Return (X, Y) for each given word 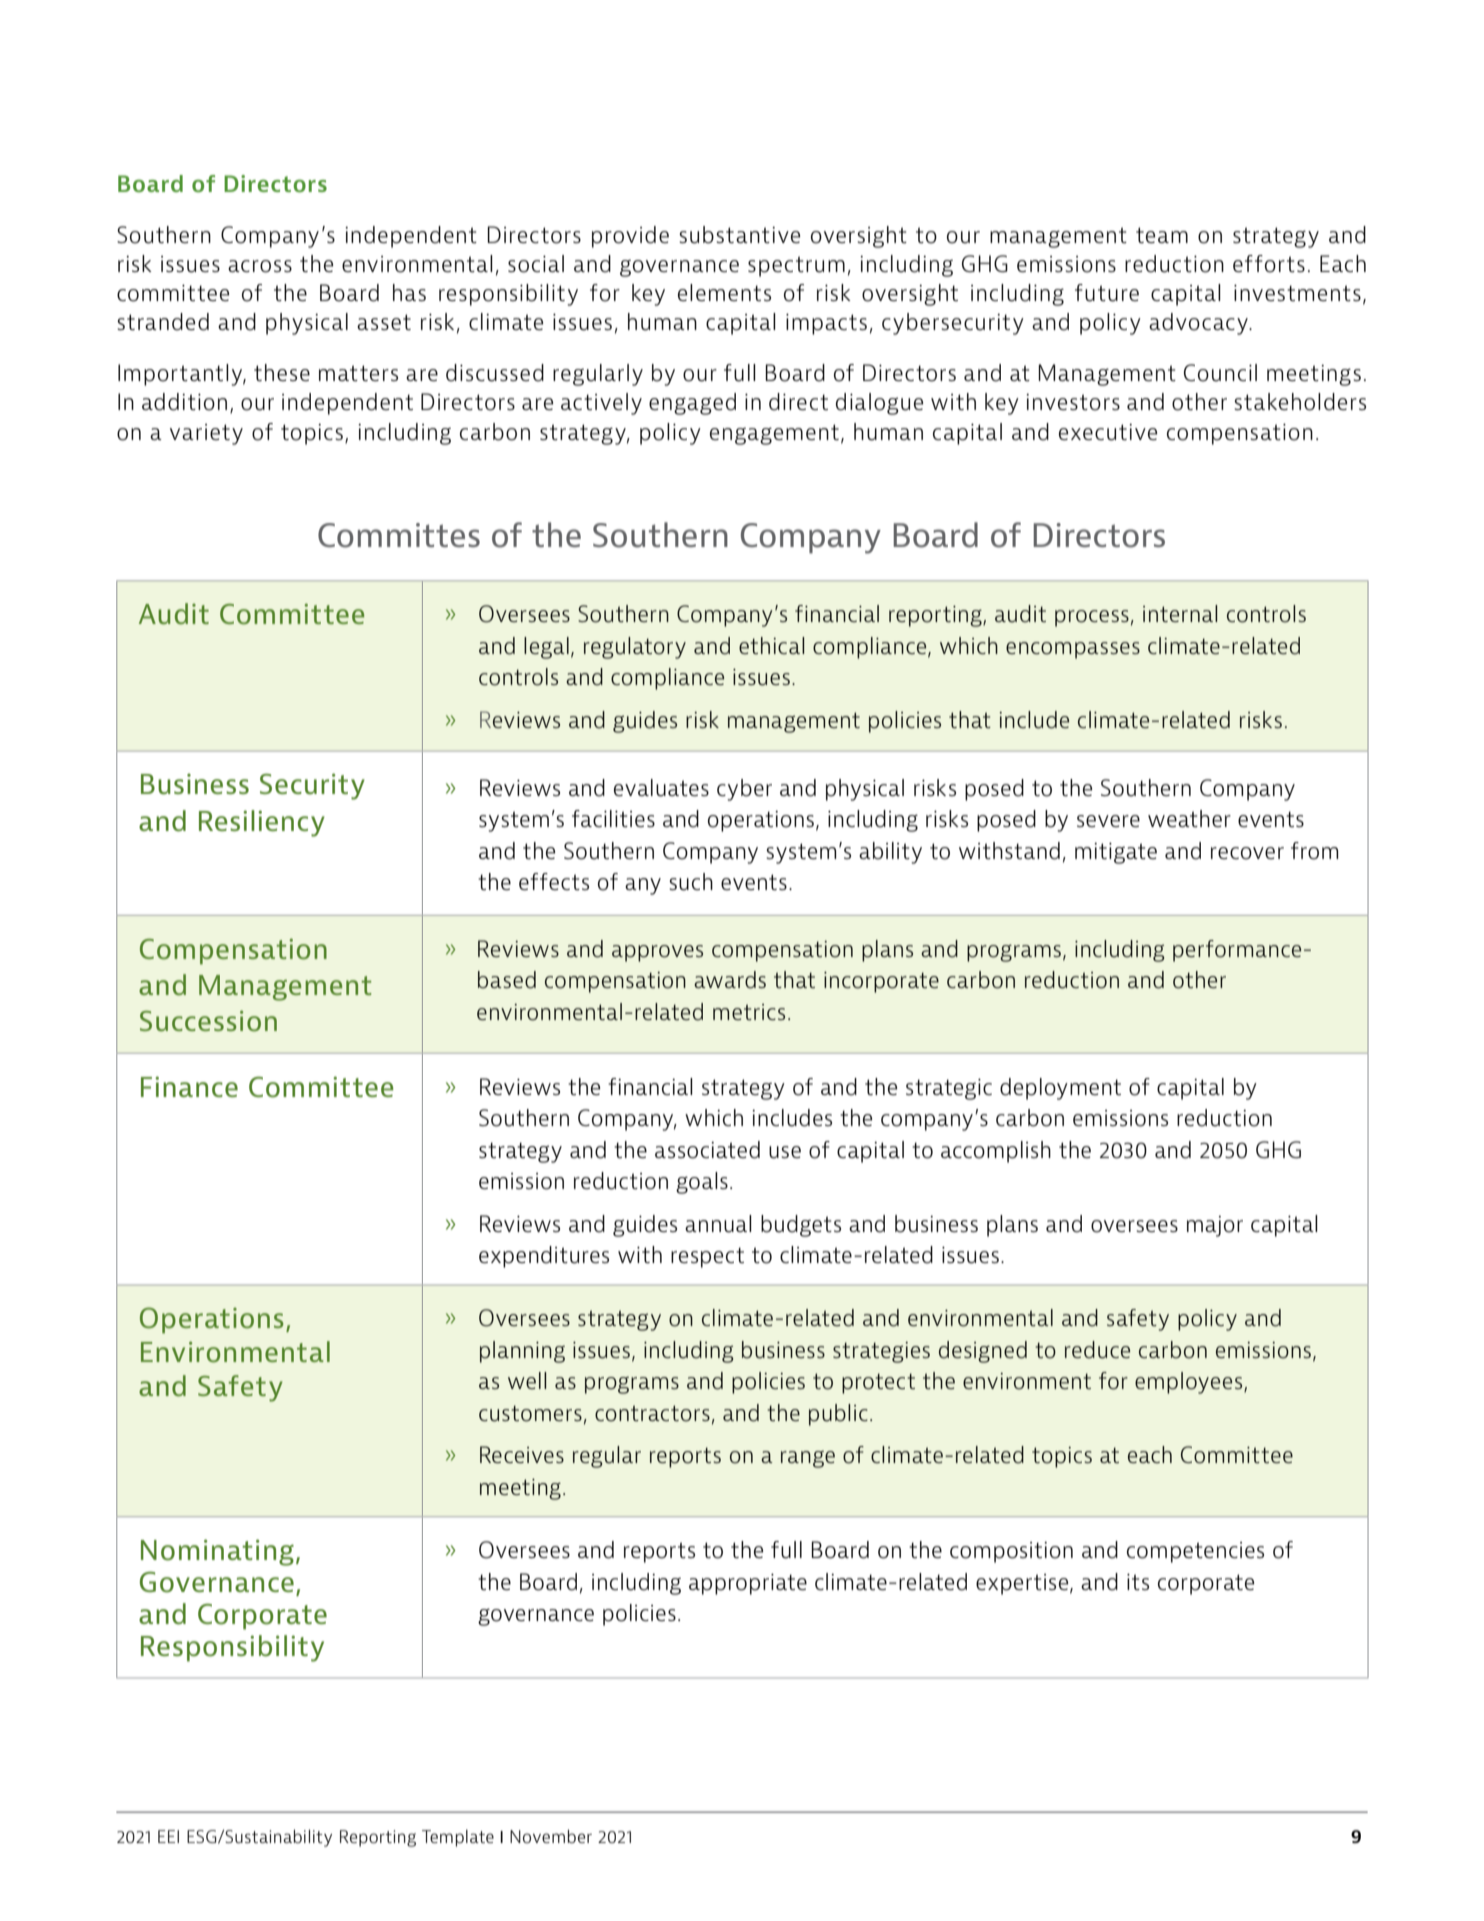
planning (522, 1352)
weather (1189, 818)
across (260, 266)
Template (458, 1838)
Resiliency (262, 823)
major (1215, 1226)
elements (724, 292)
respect (707, 1257)
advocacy (1199, 324)
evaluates (661, 788)
